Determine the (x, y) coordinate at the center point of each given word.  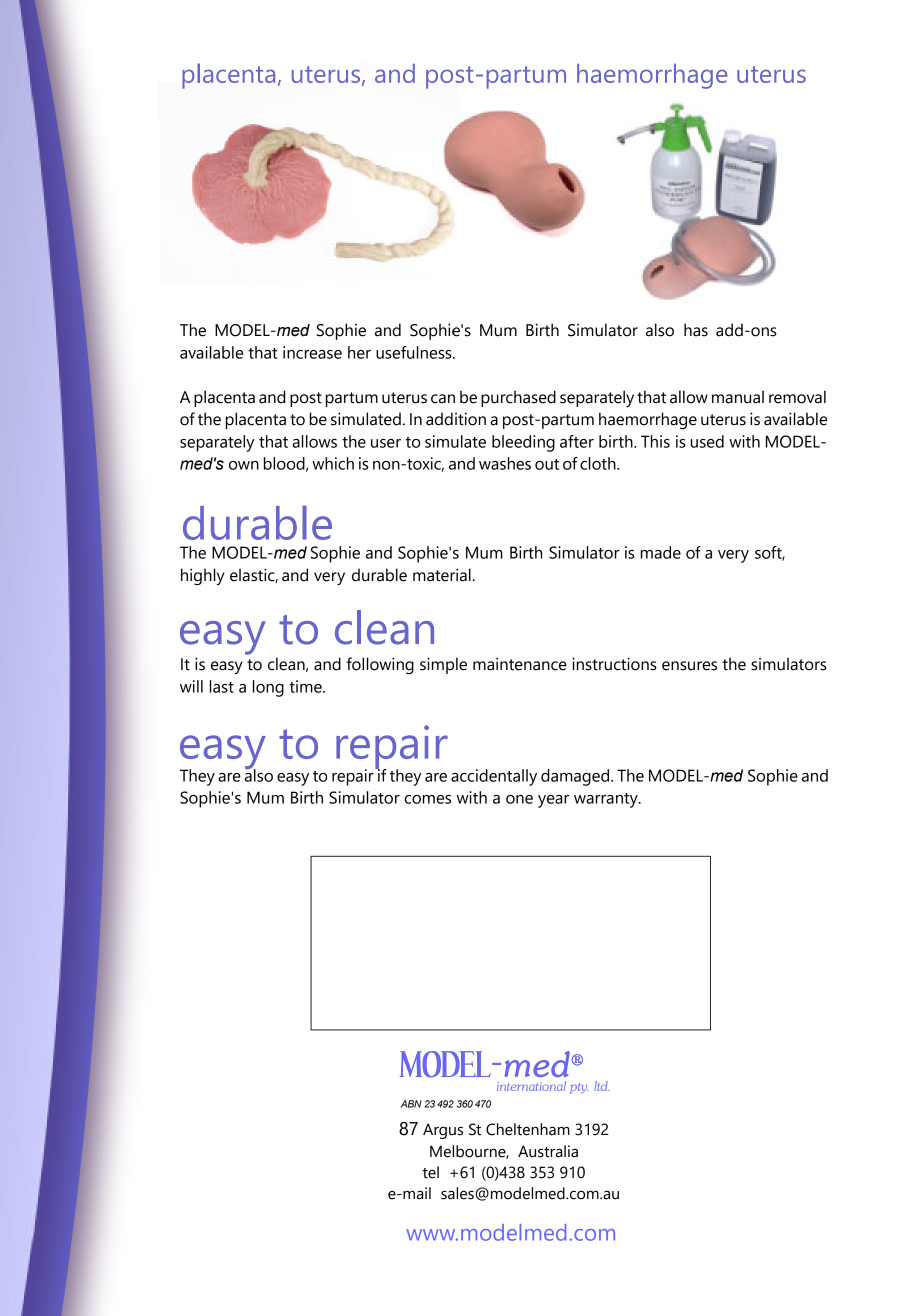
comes (427, 799)
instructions (614, 664)
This (655, 441)
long (268, 688)
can (443, 399)
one (519, 799)
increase (312, 352)
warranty (607, 800)
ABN (411, 1104)
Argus (443, 1131)
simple (443, 665)
